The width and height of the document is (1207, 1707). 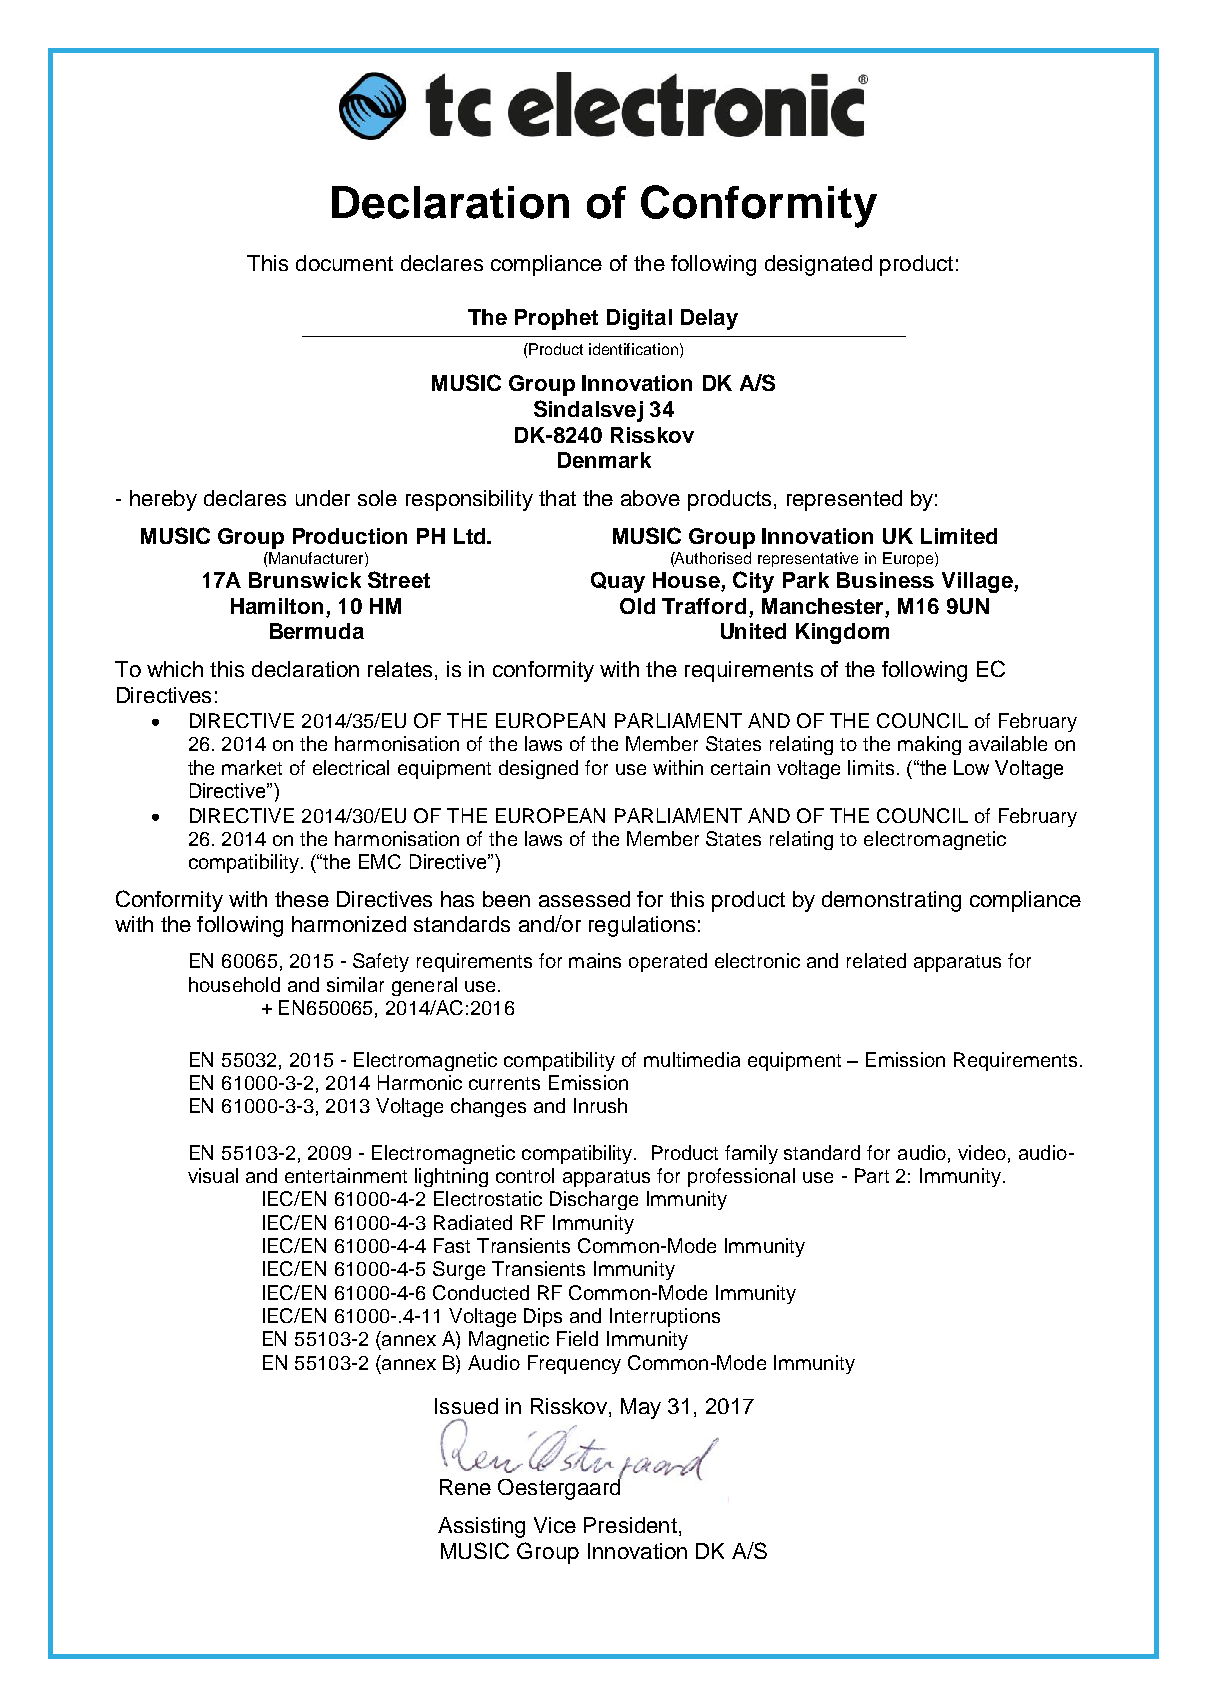 I want to click on document, so click(x=344, y=263).
